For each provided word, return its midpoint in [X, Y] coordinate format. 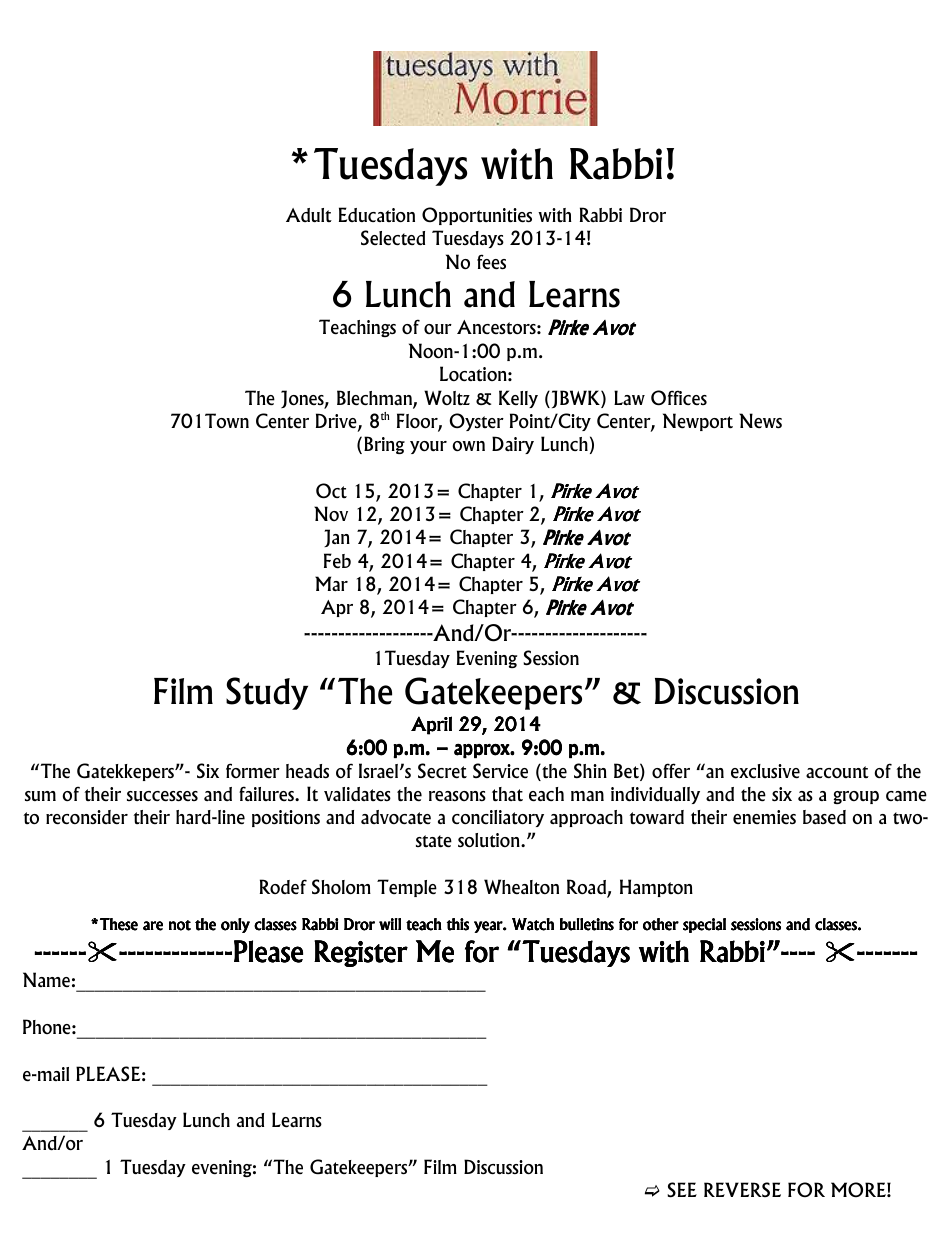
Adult [309, 215]
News [760, 420]
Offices [679, 398]
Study [267, 693]
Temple [407, 888]
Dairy [513, 445]
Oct [331, 491]
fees [491, 262]
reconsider [87, 817]
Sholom [341, 887]
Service [500, 770]
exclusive [765, 771]
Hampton [656, 888]
